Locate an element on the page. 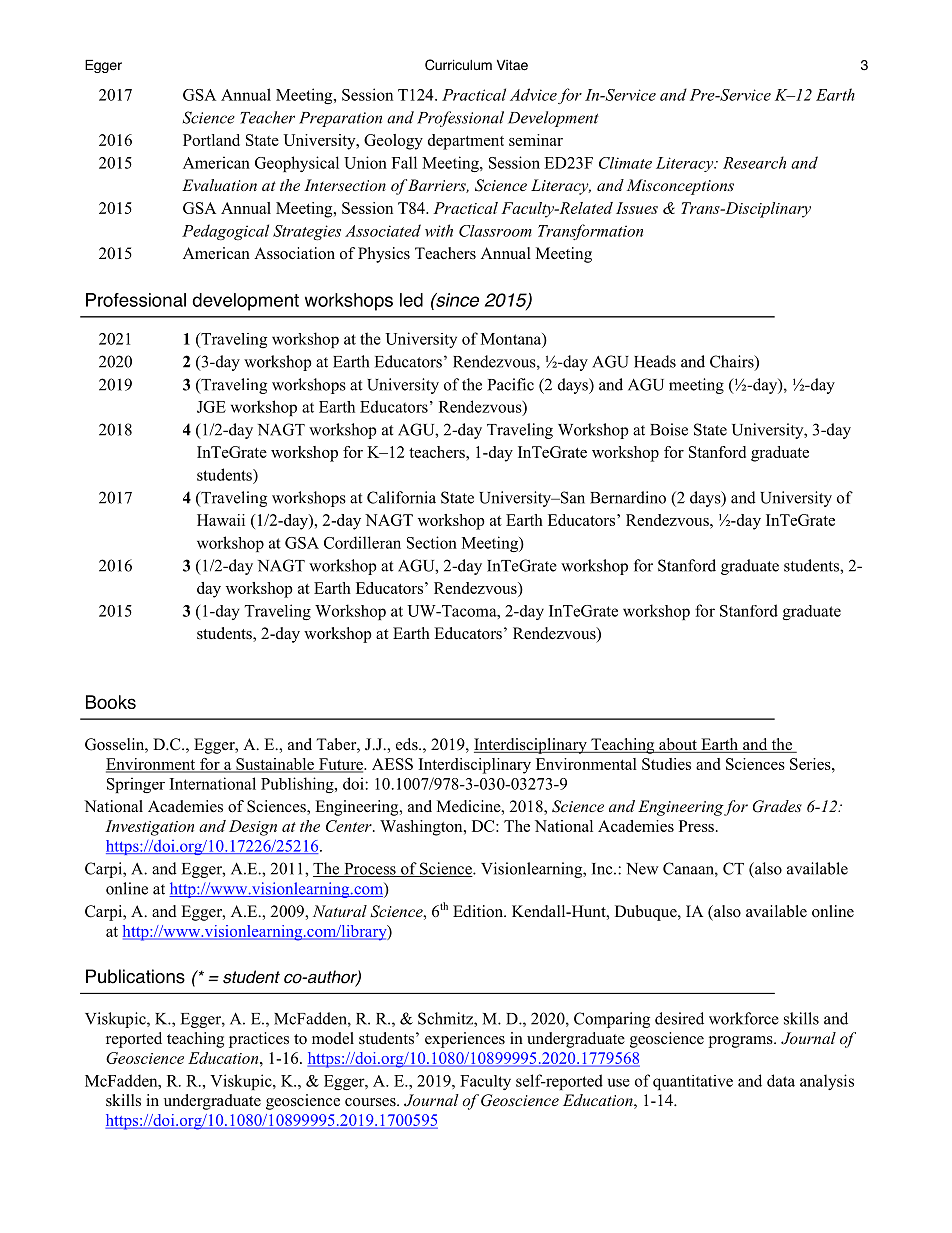 The width and height of the image is (952, 1233). practices is located at coordinates (259, 1040).
